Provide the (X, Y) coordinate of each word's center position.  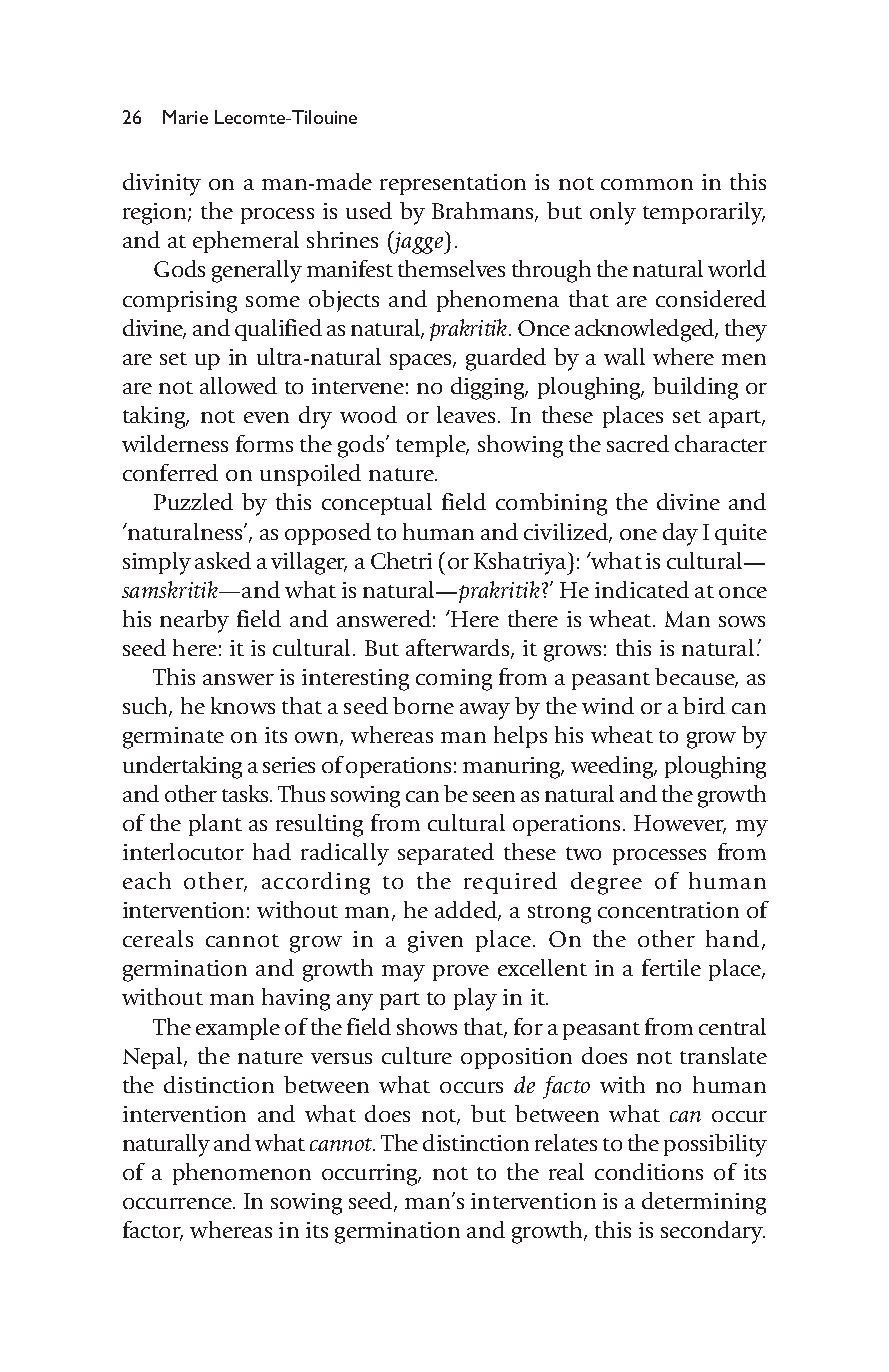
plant (215, 825)
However (680, 824)
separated (446, 854)
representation (453, 184)
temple (432, 446)
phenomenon (242, 1174)
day (680, 534)
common (647, 184)
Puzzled (193, 501)
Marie (185, 117)
